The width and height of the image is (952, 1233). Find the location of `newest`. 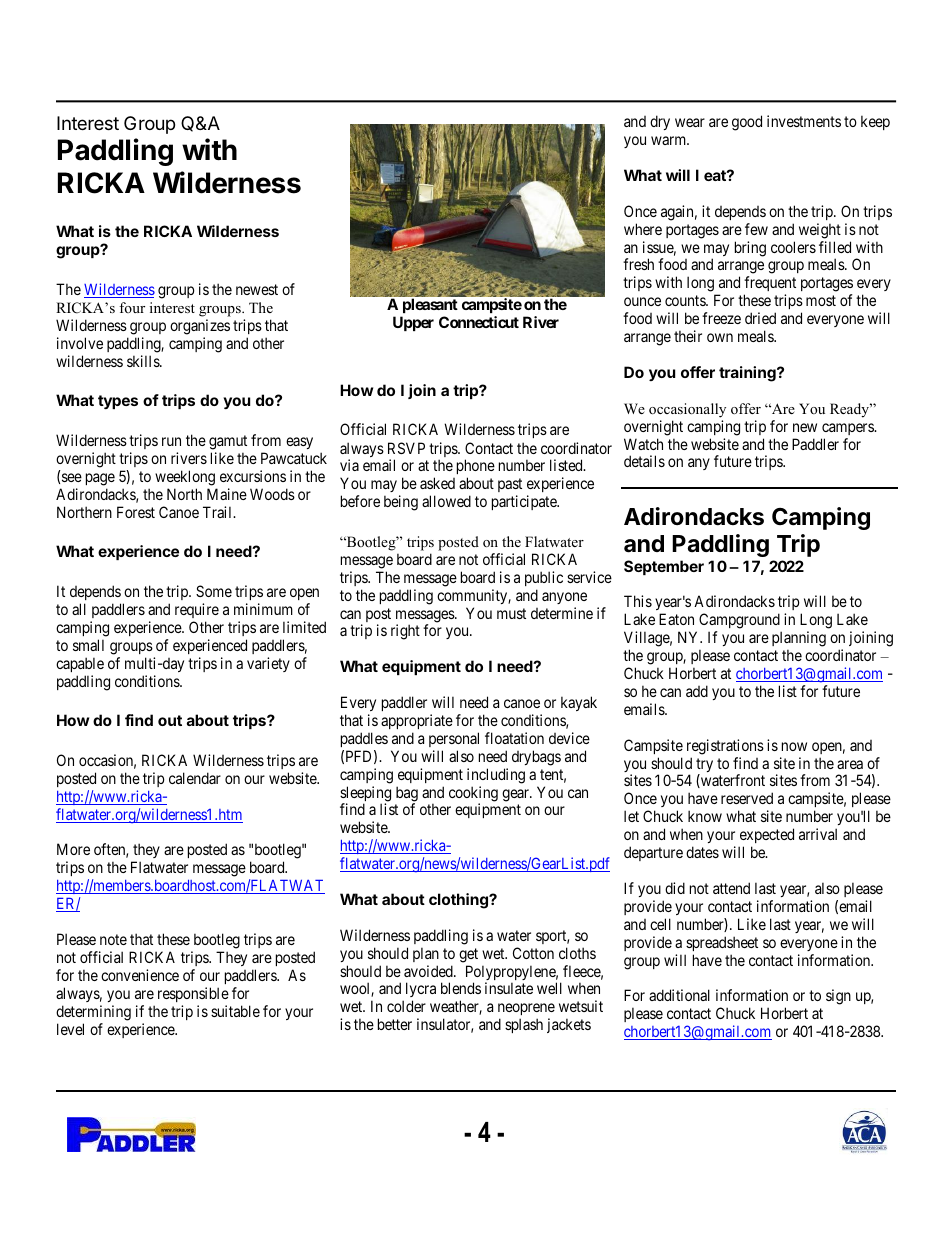

newest is located at coordinates (257, 289).
